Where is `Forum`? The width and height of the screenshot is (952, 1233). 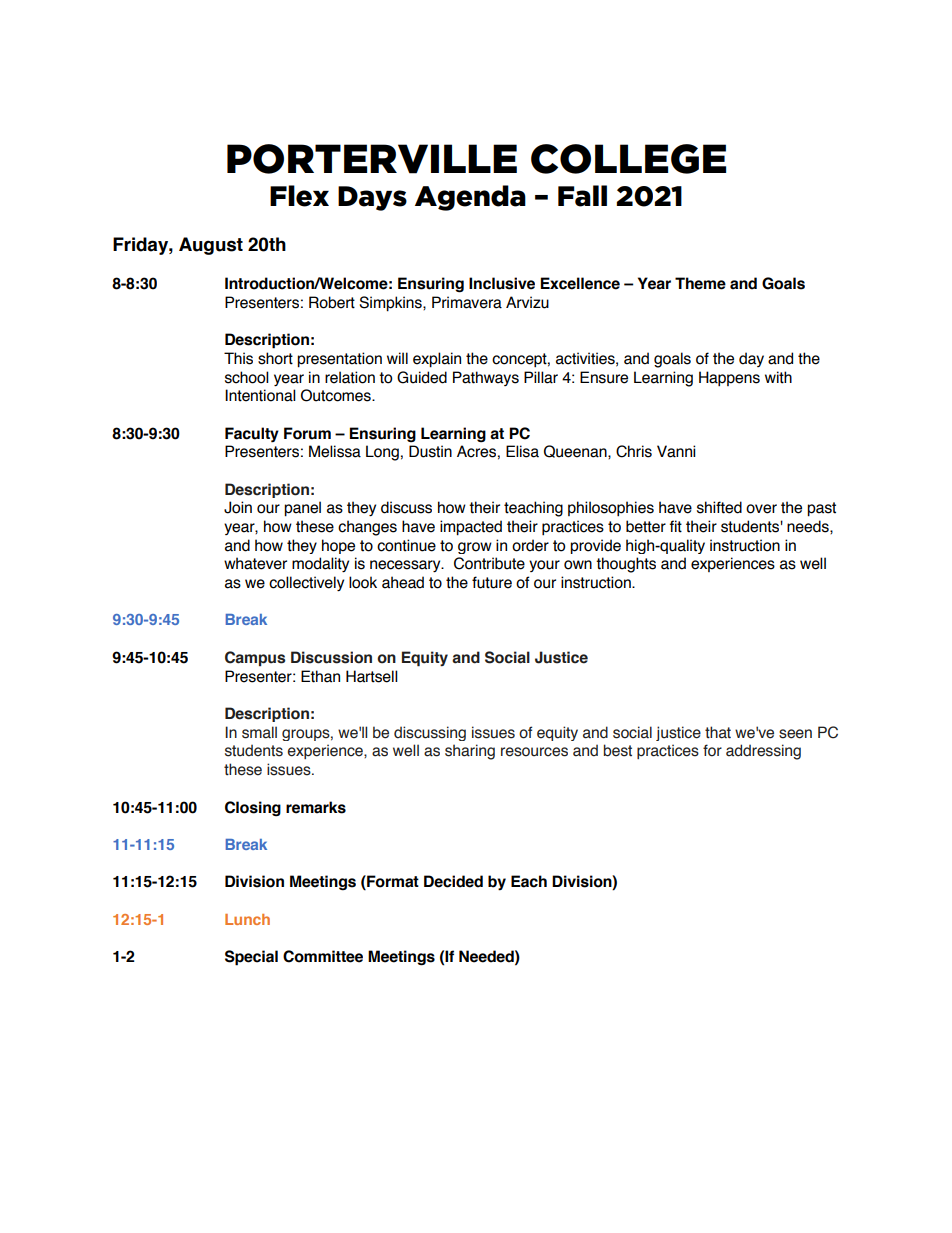 Forum is located at coordinates (307, 433).
